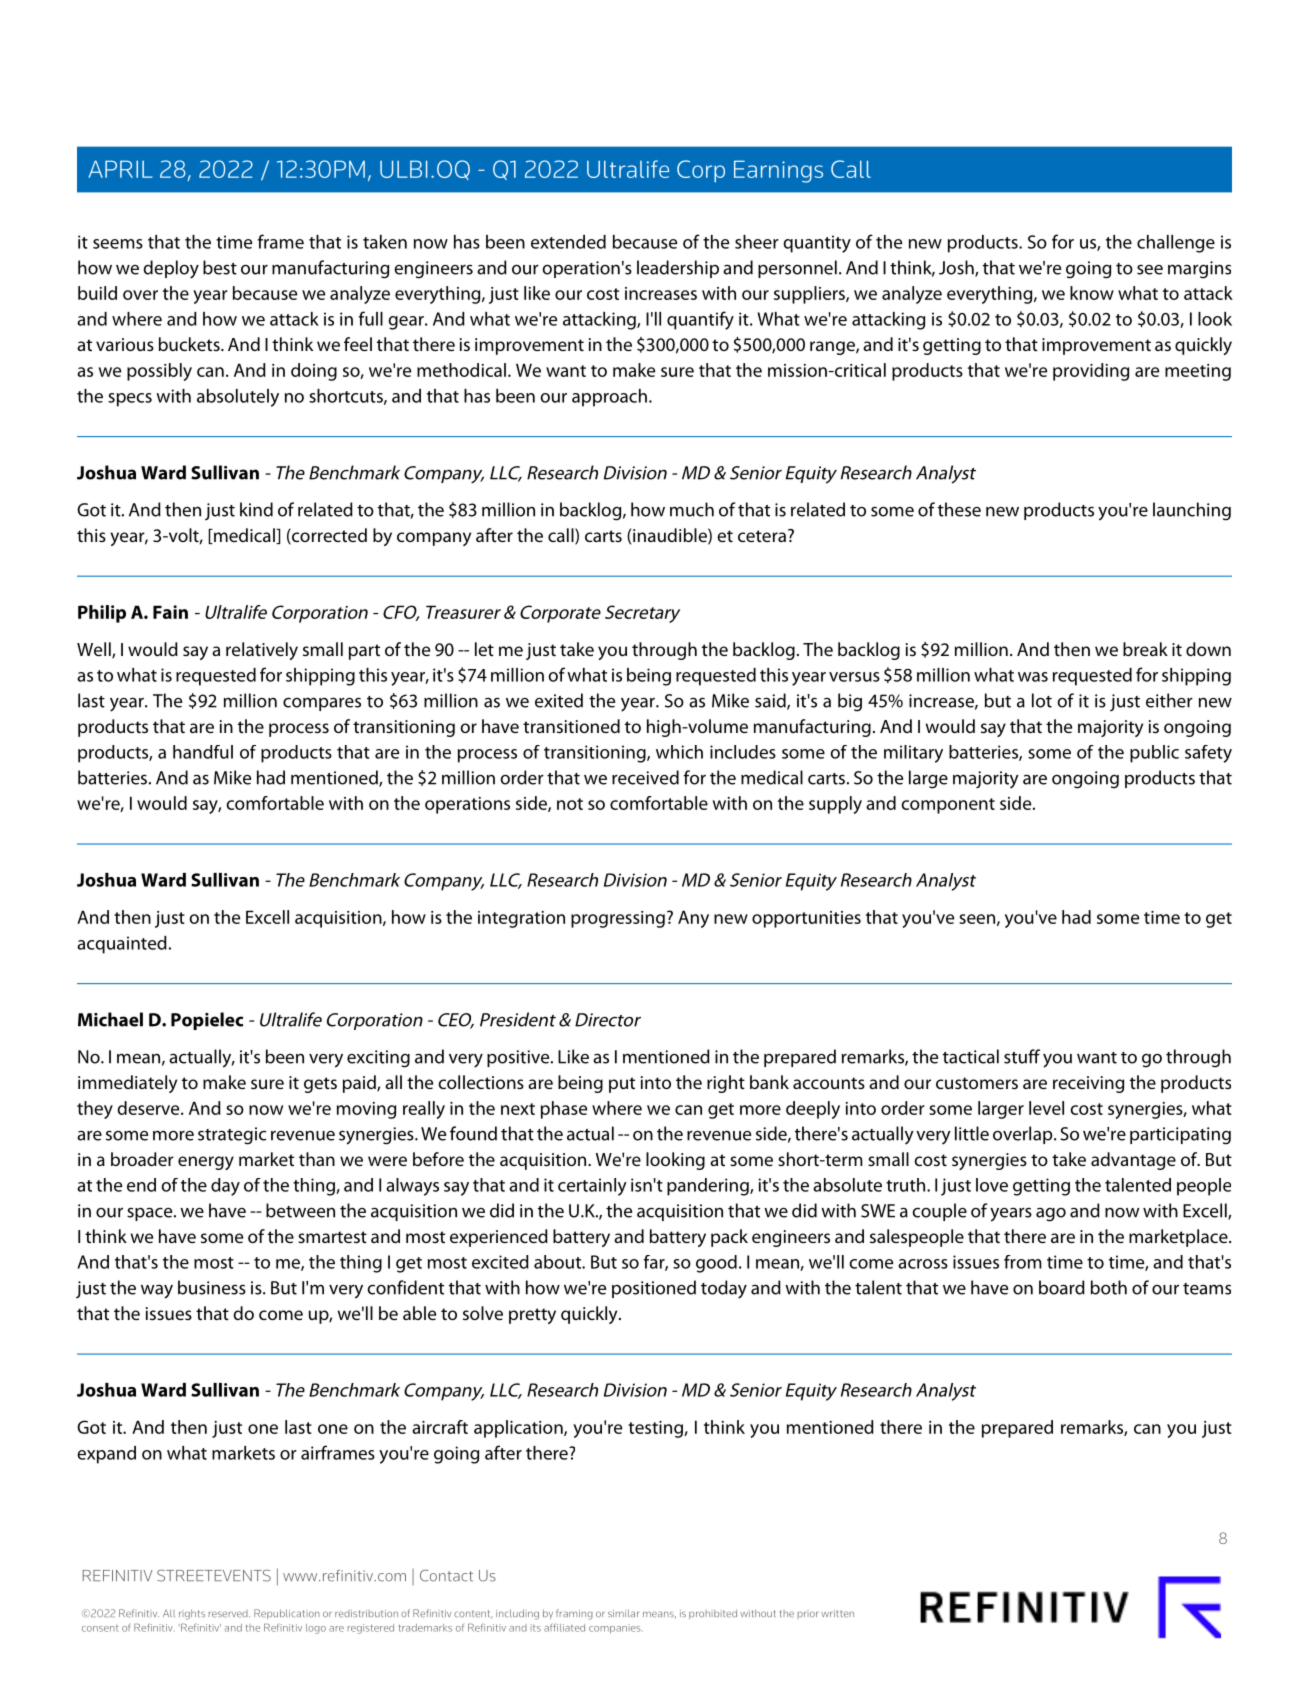 This page has width=1309, height=1693. I want to click on kind, so click(256, 509).
